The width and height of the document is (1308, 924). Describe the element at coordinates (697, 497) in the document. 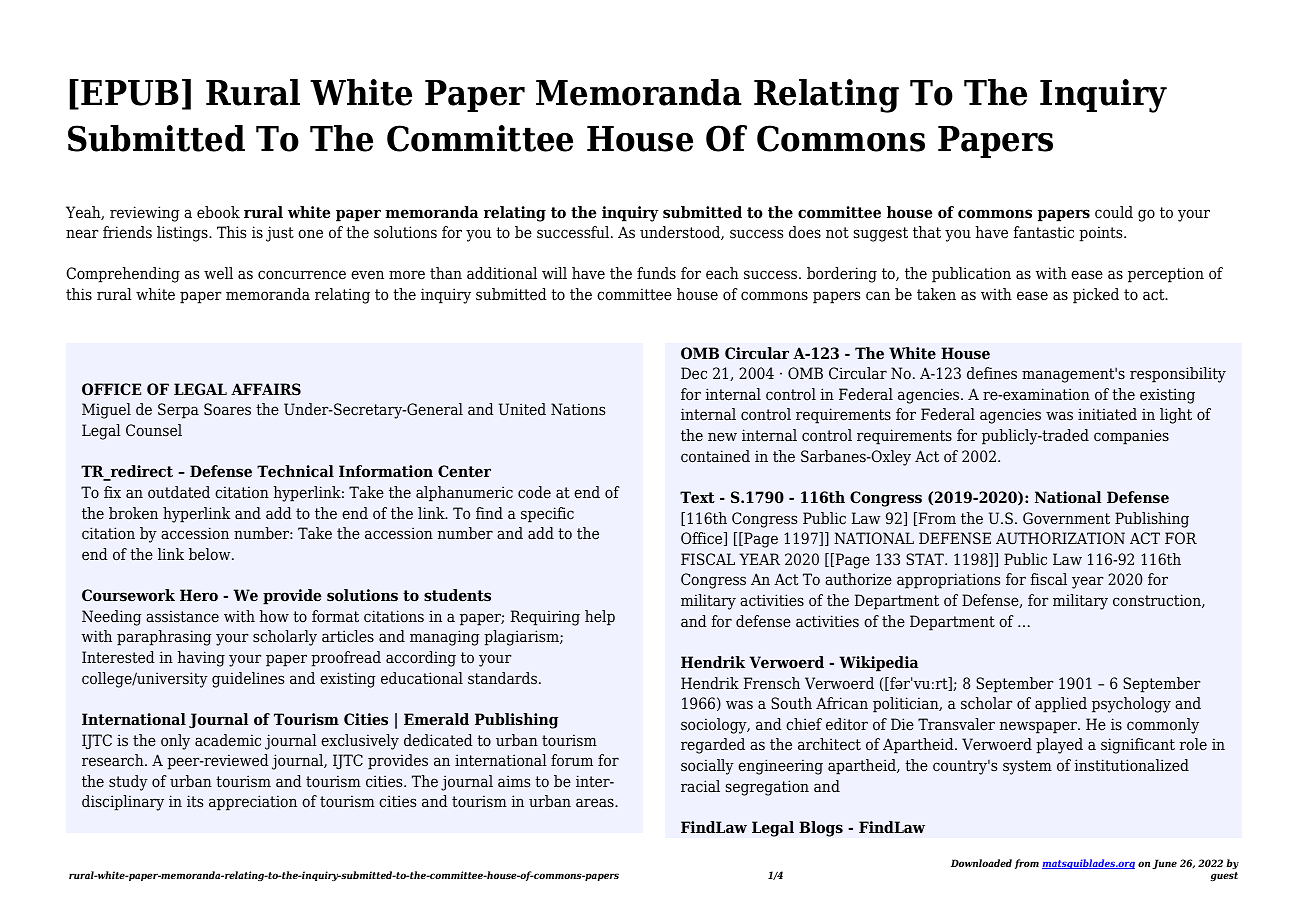

I see `Text` at that location.
